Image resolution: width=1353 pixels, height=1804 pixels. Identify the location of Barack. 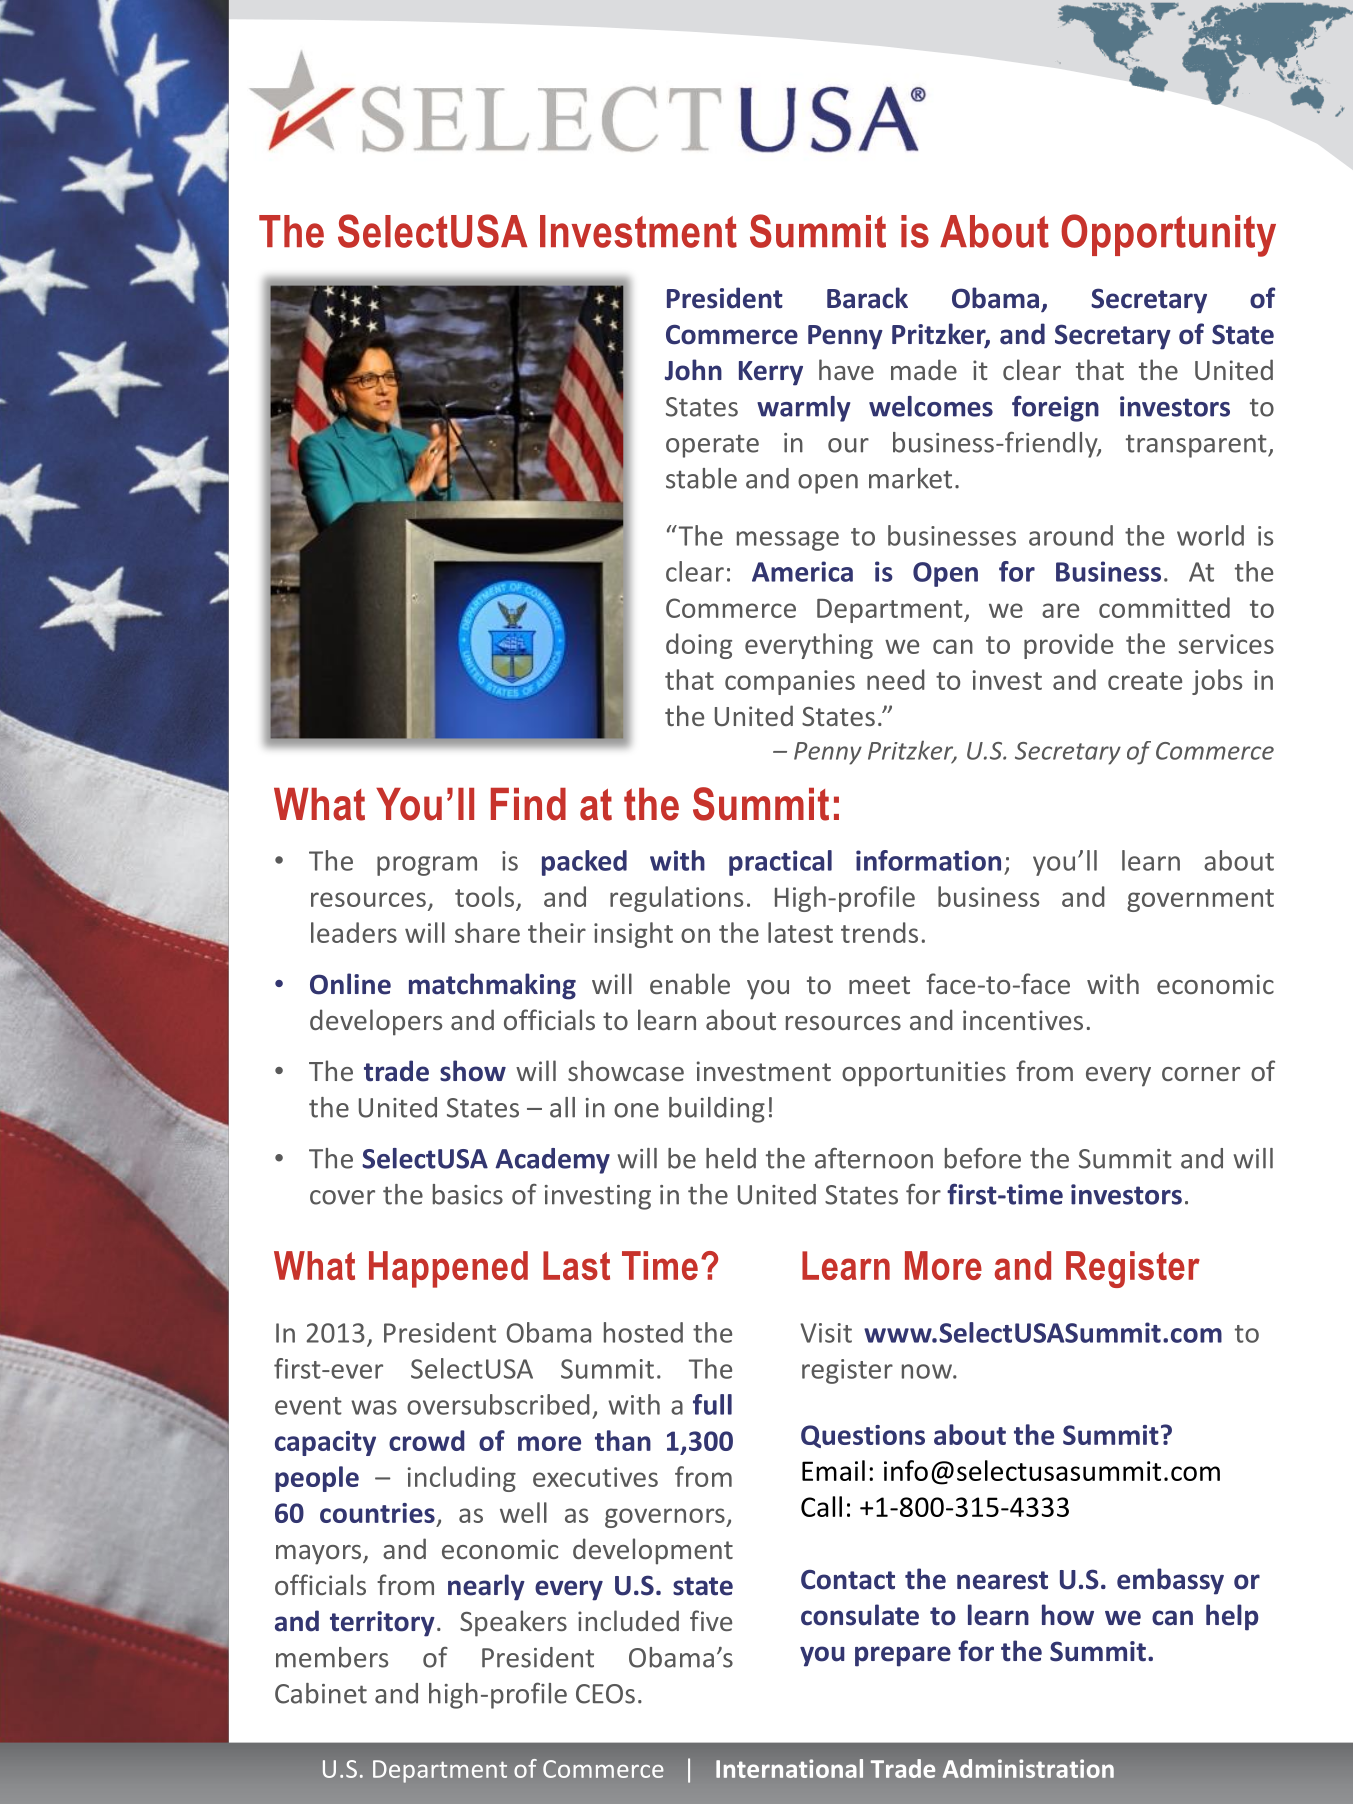
(867, 298).
